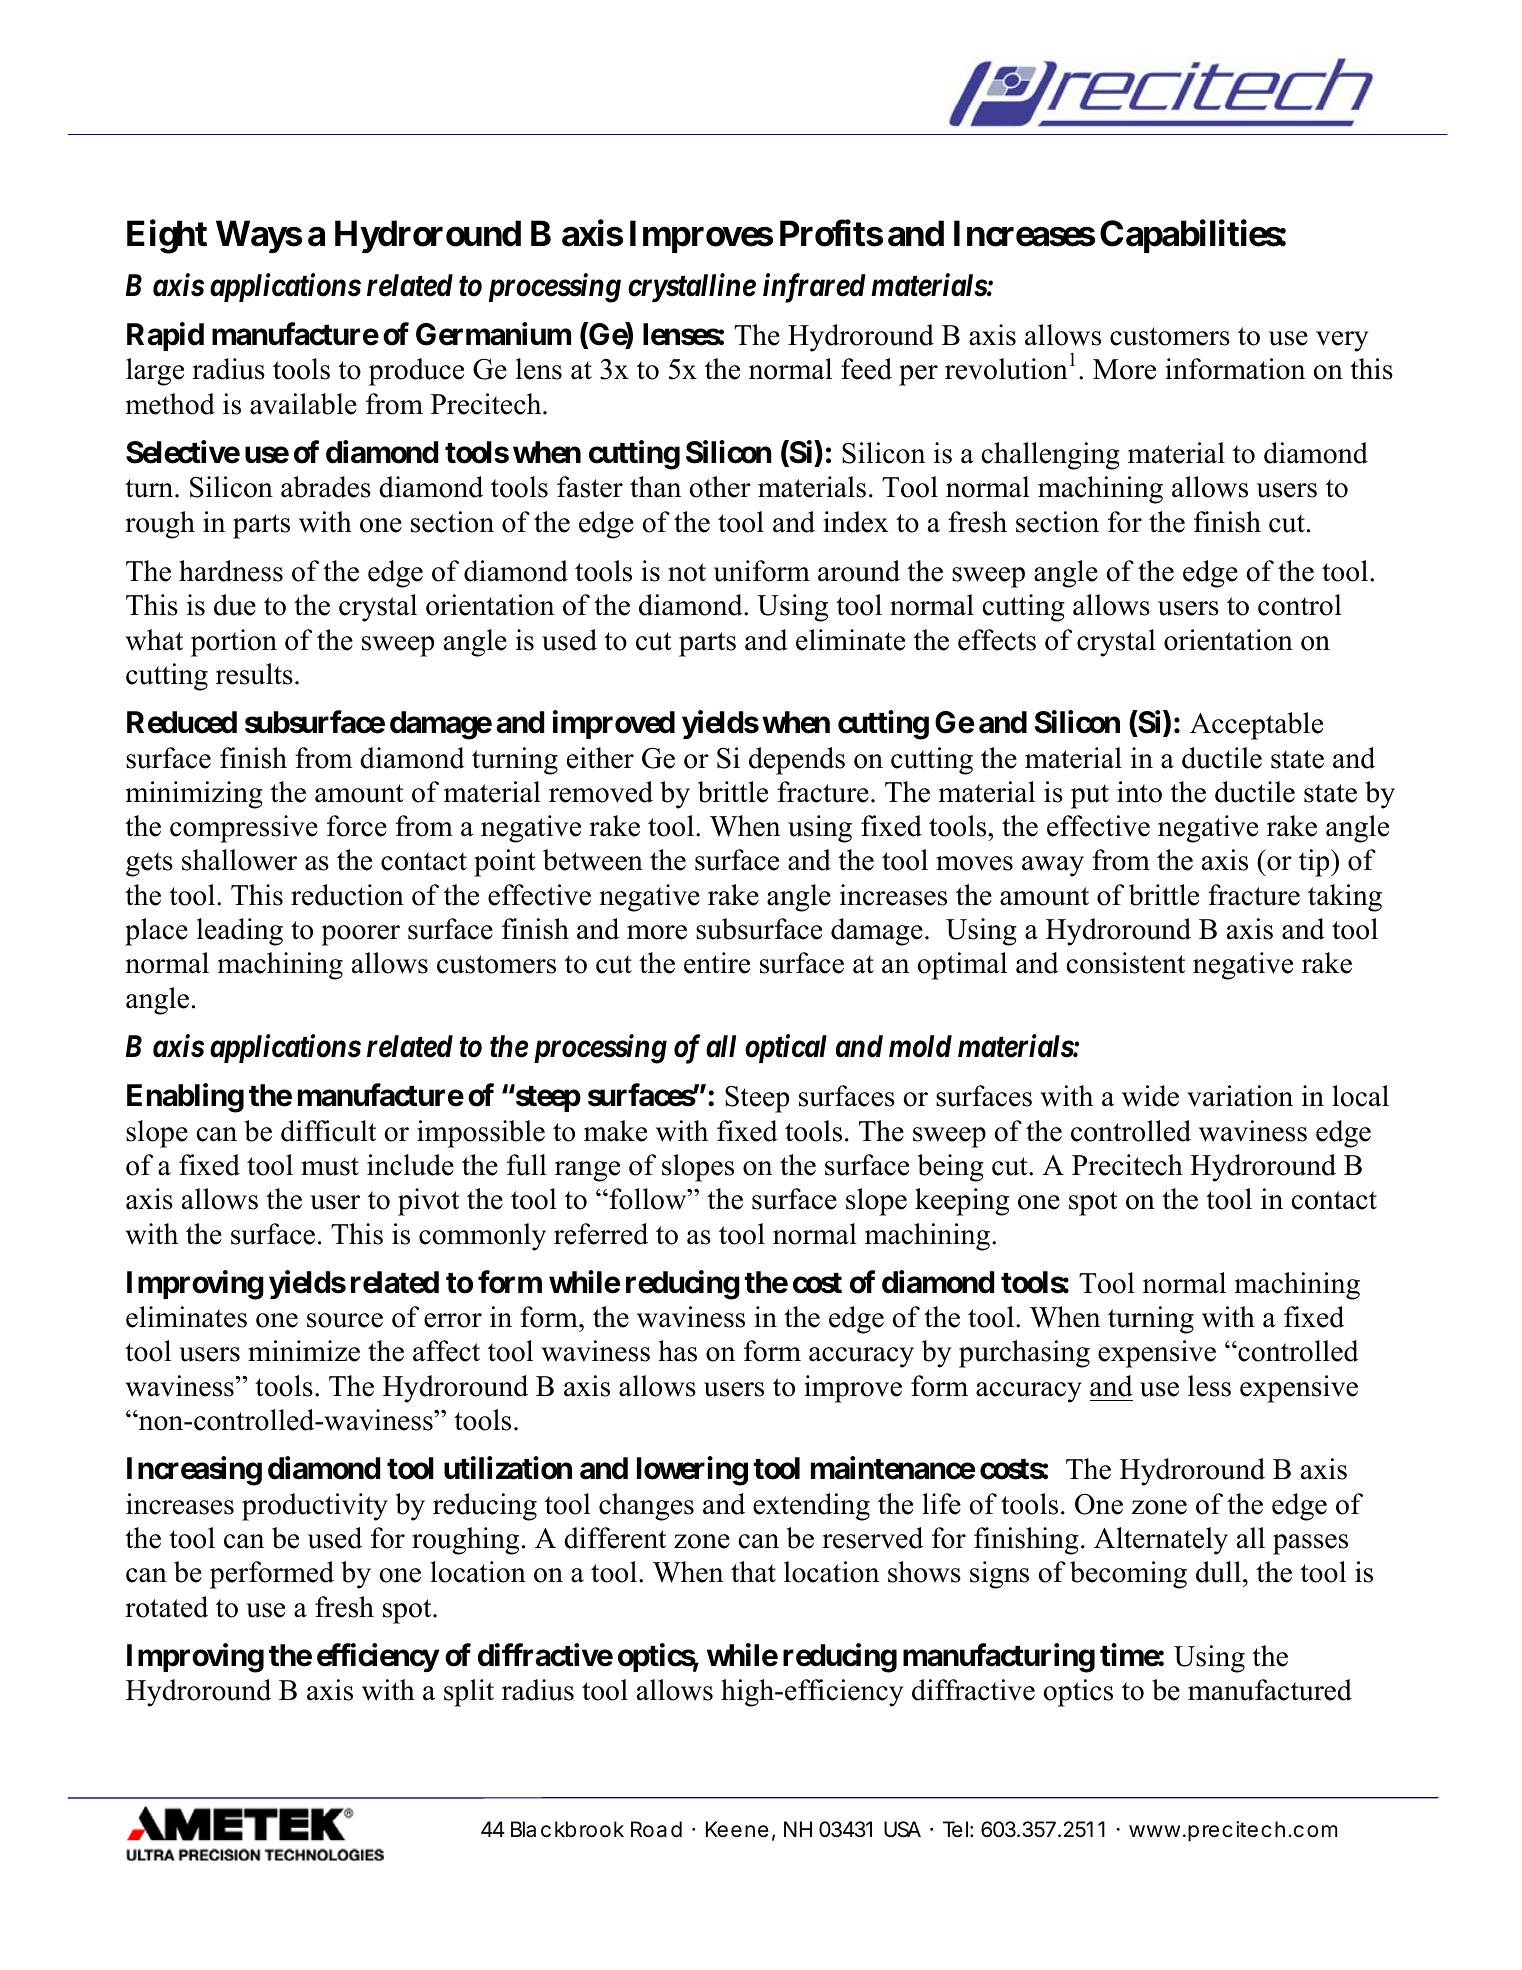 This screenshot has height=1970, width=1522. Describe the element at coordinates (811, 1507) in the screenshot. I see `extending` at that location.
